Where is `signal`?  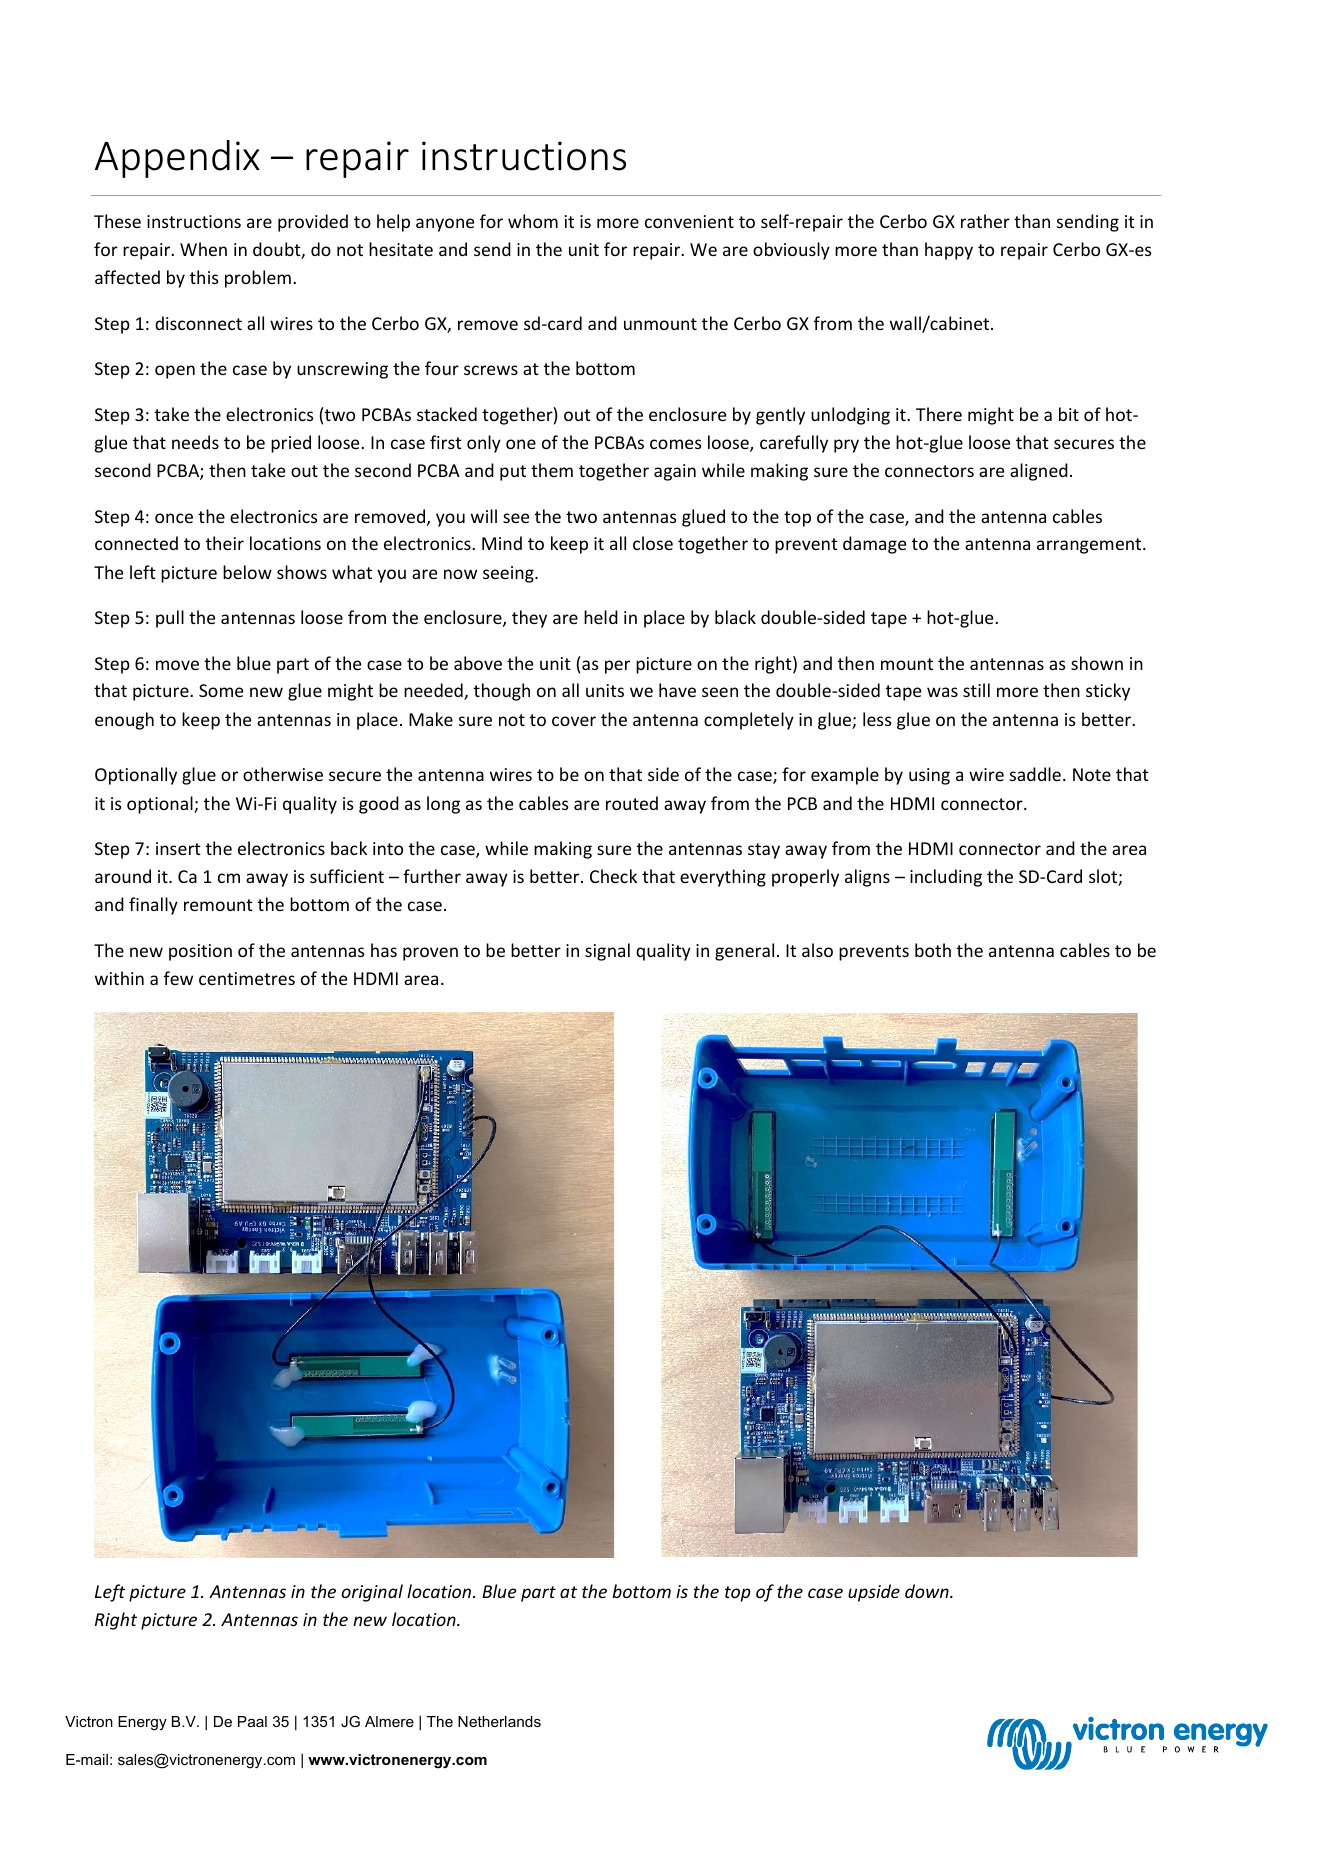
signal is located at coordinates (607, 952).
